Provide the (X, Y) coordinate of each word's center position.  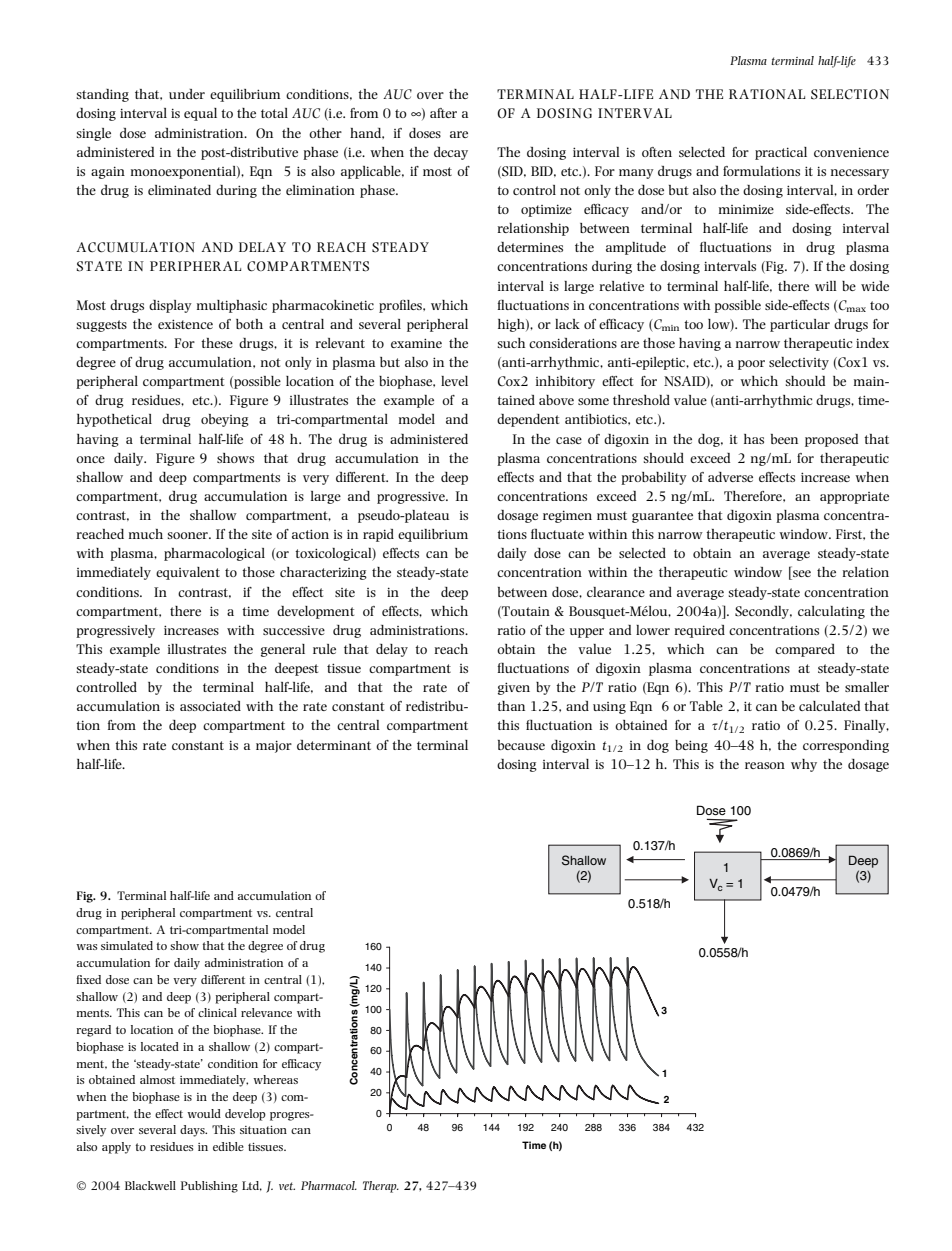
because (521, 745)
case (569, 440)
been (784, 439)
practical (781, 153)
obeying (225, 420)
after (443, 113)
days (193, 1131)
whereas (275, 1079)
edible (228, 1146)
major (274, 746)
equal (200, 114)
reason (765, 765)
